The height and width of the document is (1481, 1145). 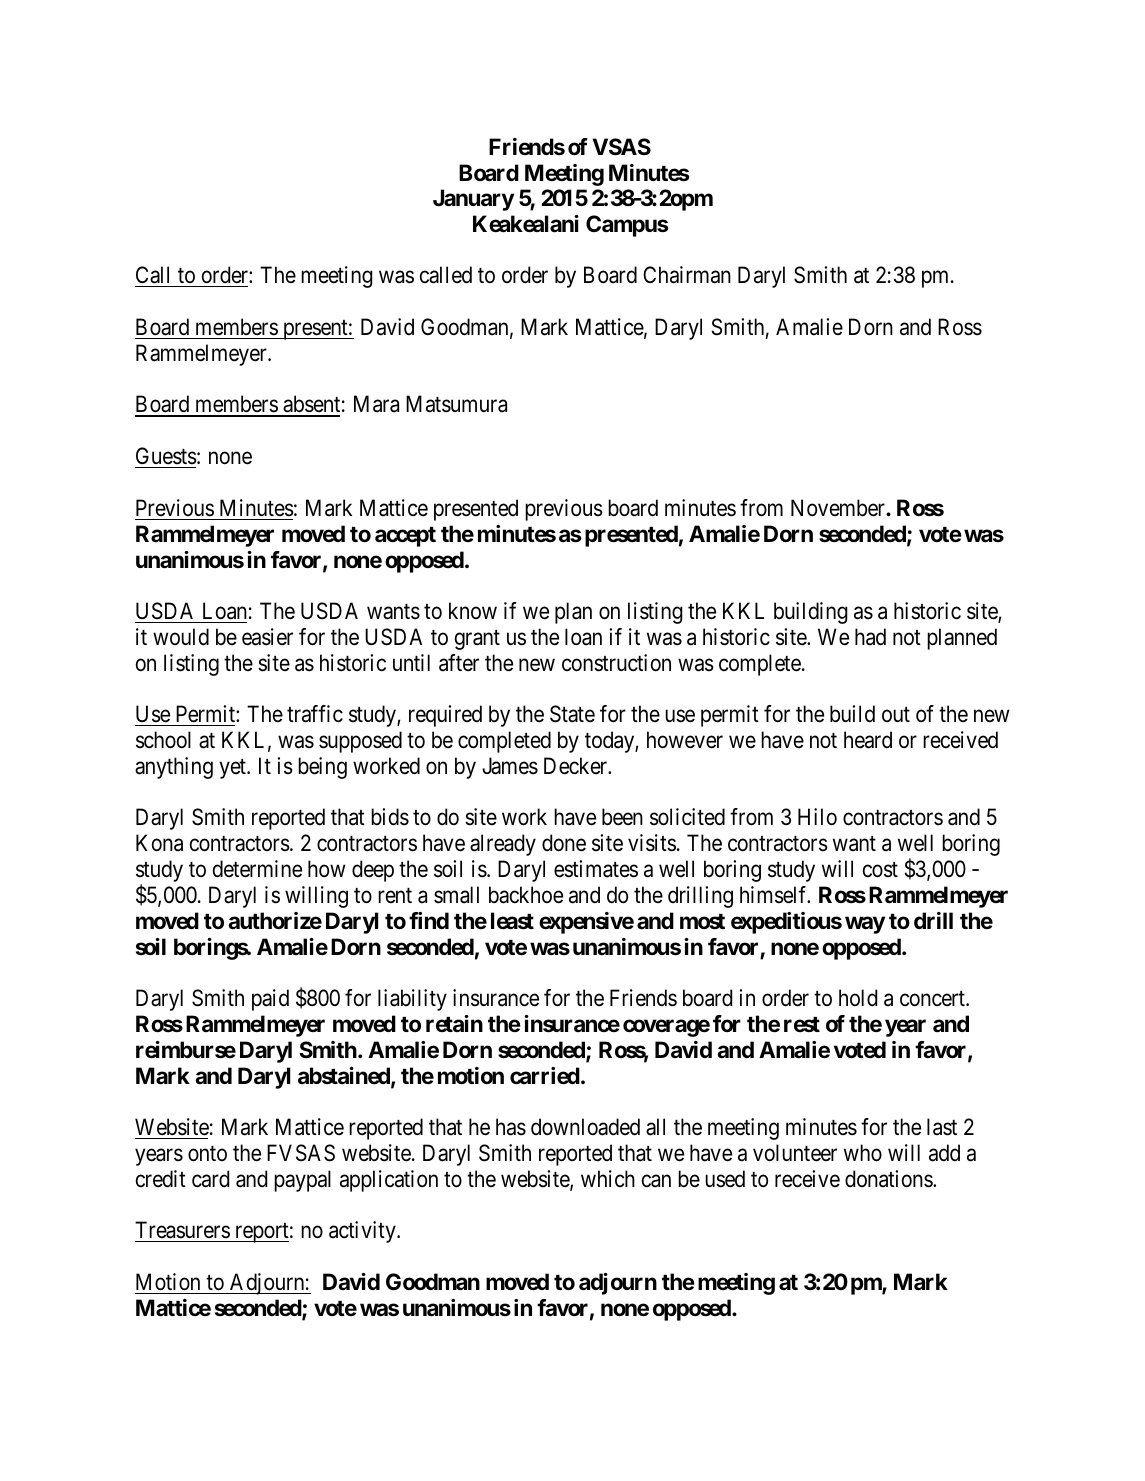 What do you see at coordinates (270, 1000) in the document?
I see `paid` at bounding box center [270, 1000].
